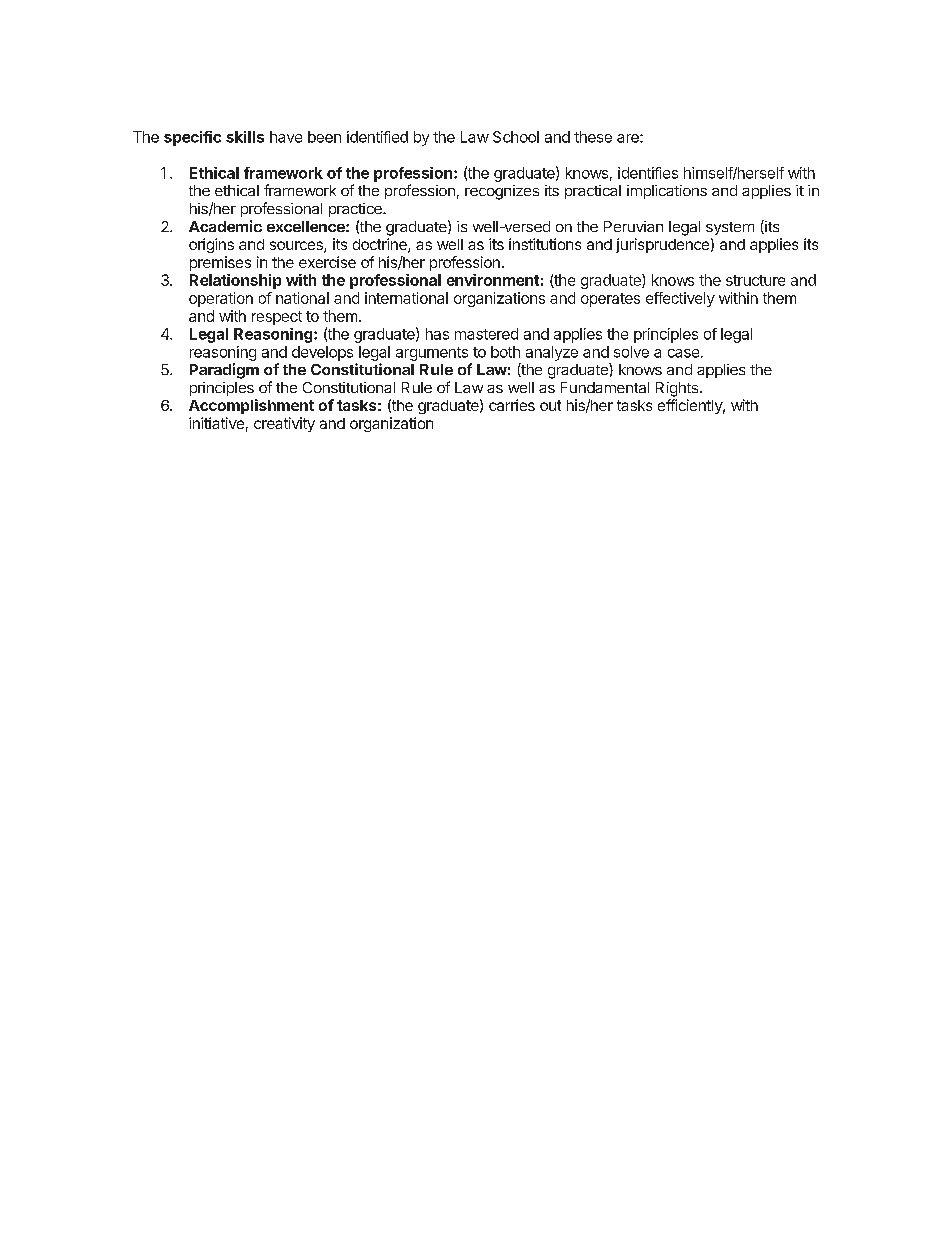  I want to click on institutions, so click(545, 244).
